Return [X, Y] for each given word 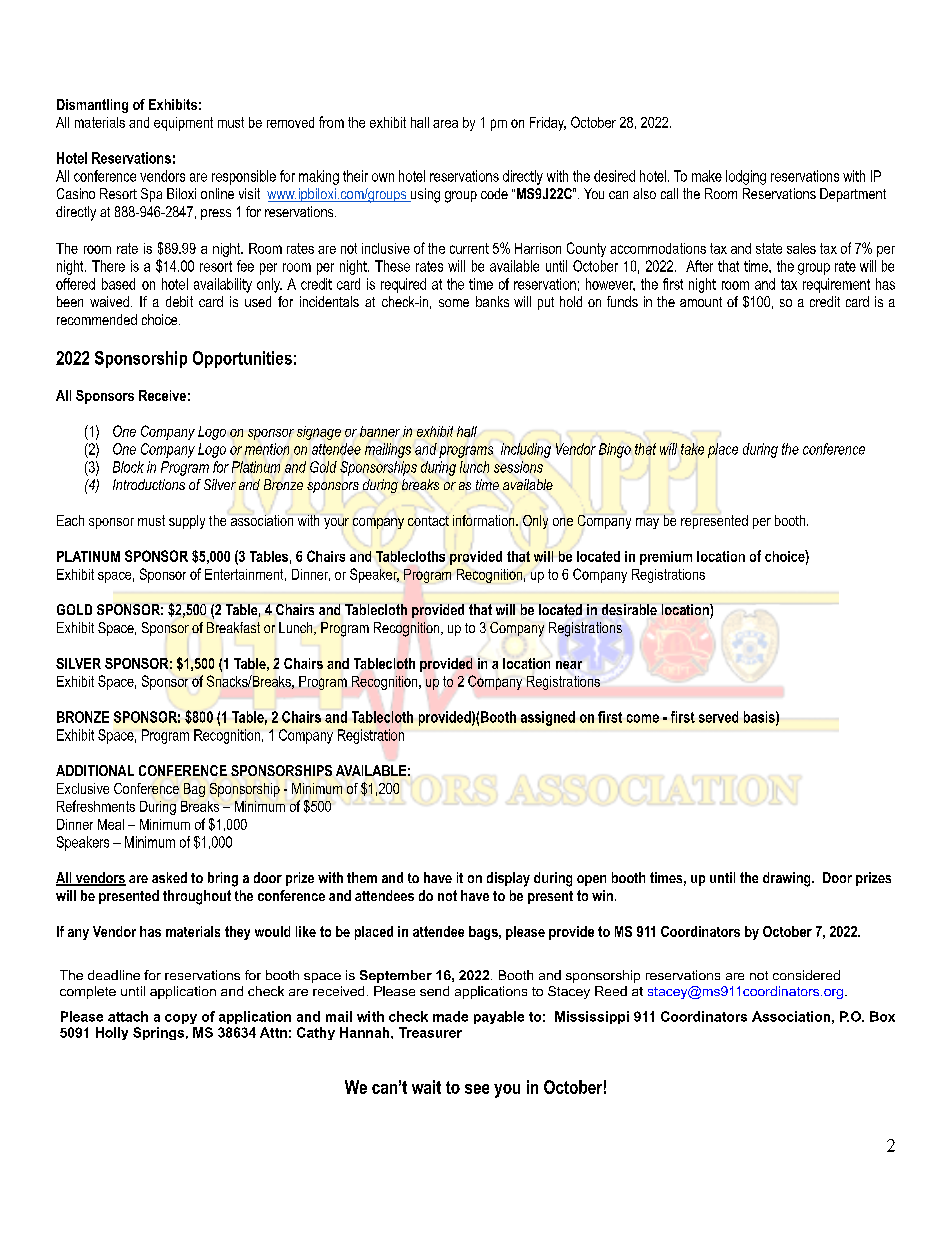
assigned [548, 718]
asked [169, 877]
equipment [183, 124]
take [692, 449]
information [485, 520]
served [718, 717]
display [508, 879]
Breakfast [233, 627]
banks [492, 301]
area [445, 124]
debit [179, 301]
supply [187, 522]
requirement [836, 285]
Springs [158, 1033]
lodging [746, 177]
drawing [788, 879]
